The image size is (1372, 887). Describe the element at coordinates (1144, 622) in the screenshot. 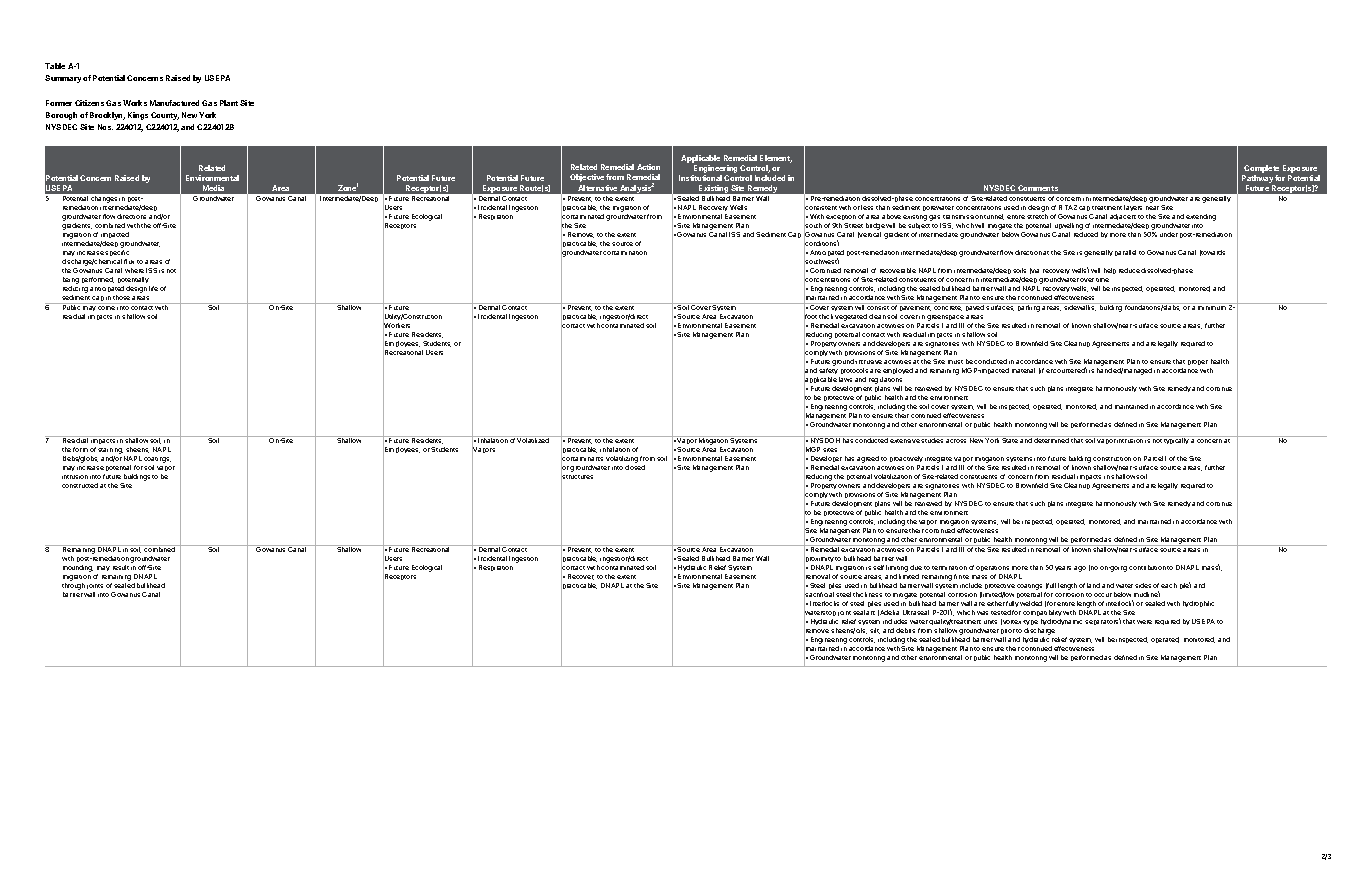

I see `were` at that location.
